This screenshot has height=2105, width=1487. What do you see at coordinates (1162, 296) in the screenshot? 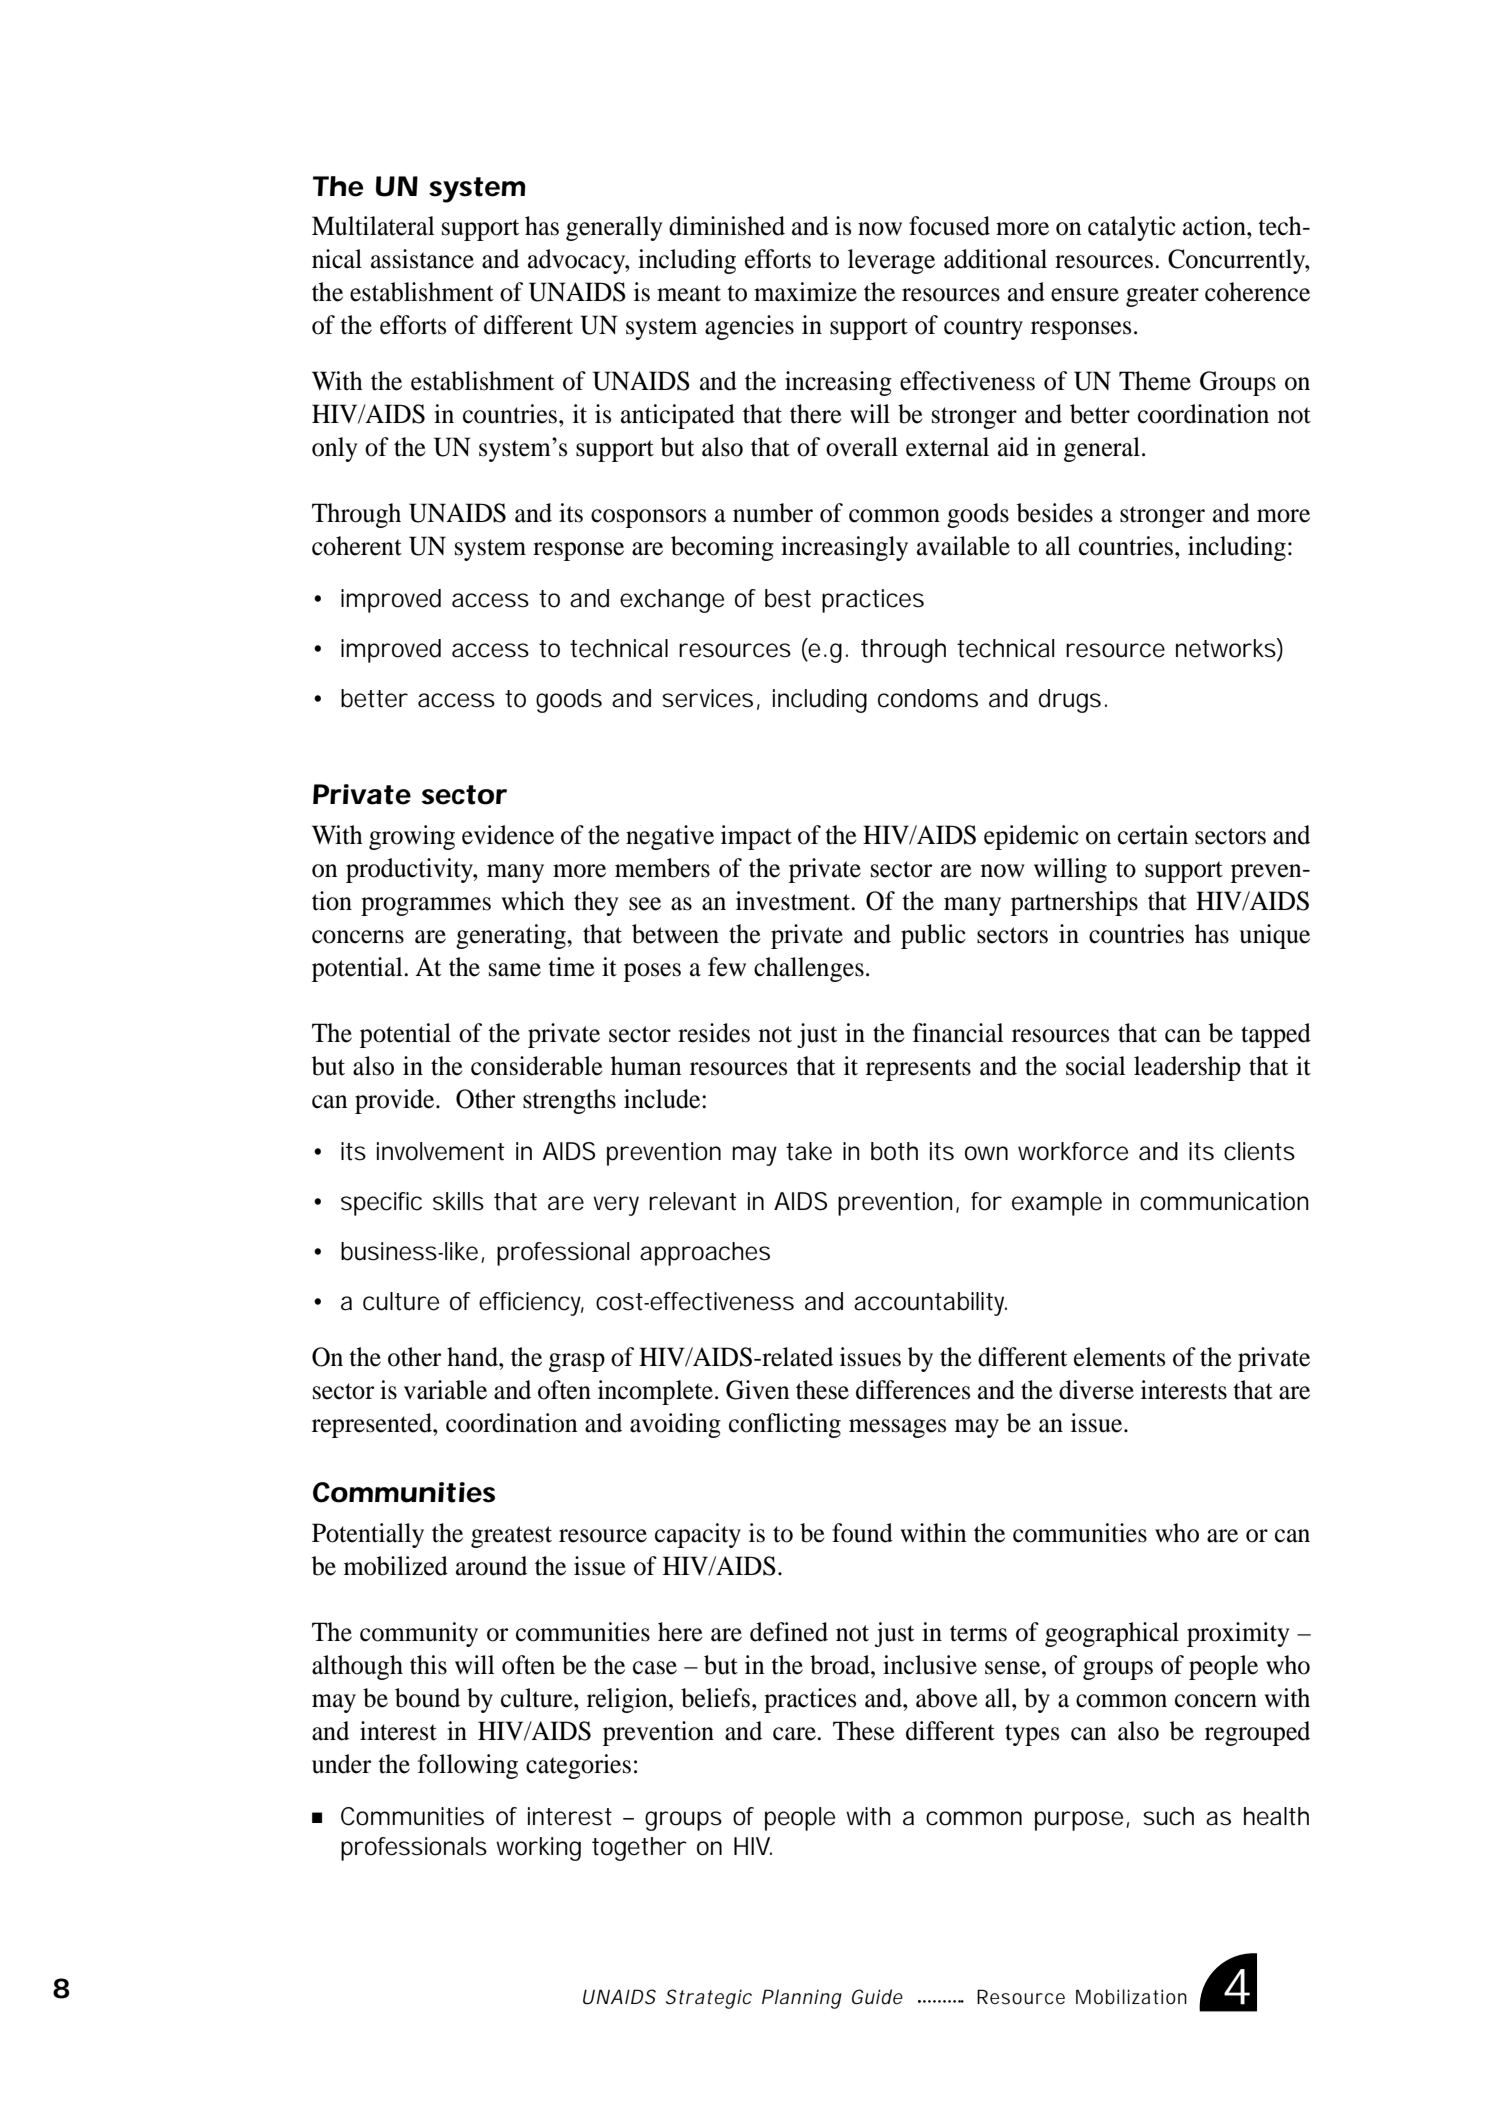
I see `greater` at bounding box center [1162, 296].
